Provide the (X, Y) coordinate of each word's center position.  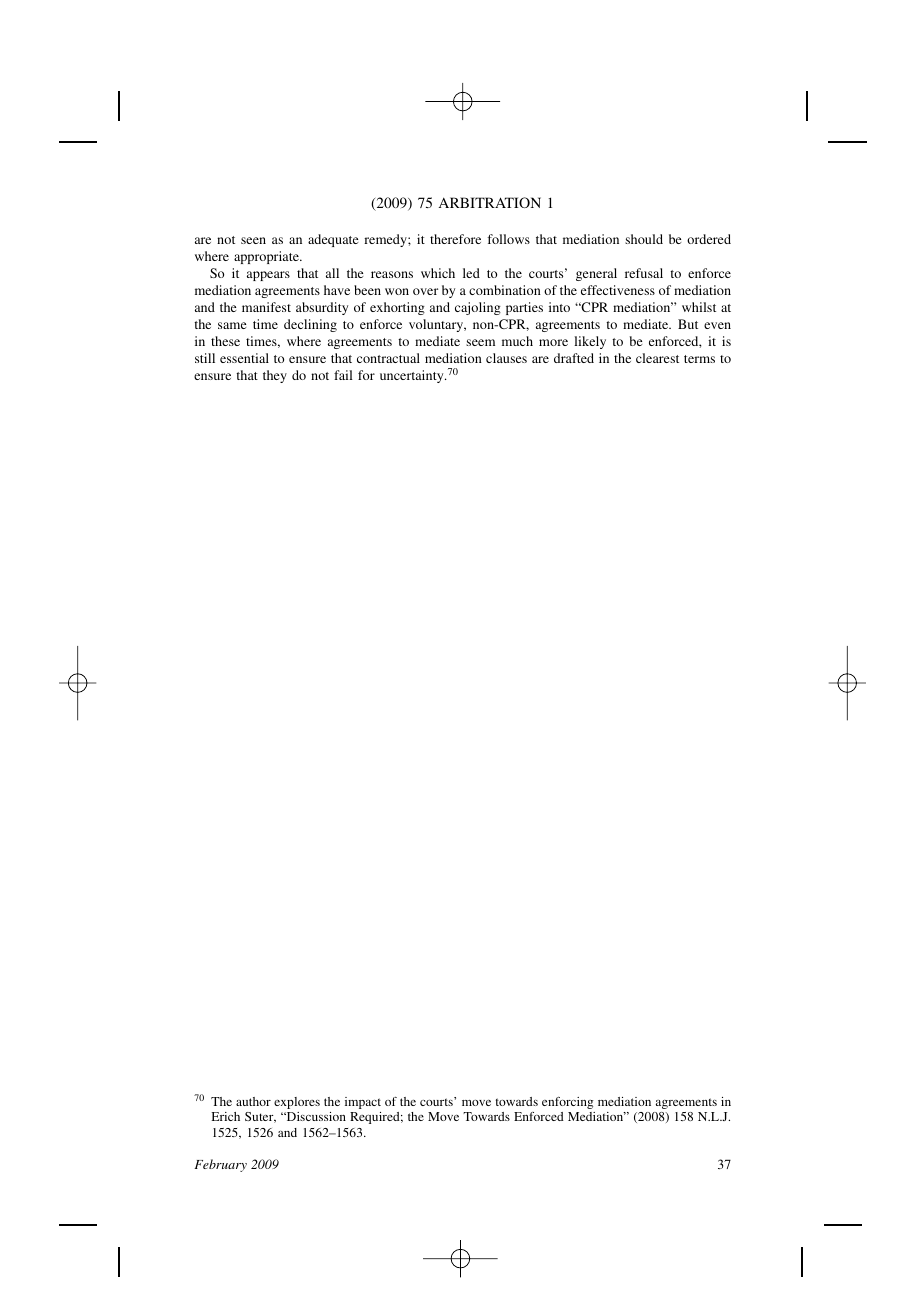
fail (343, 375)
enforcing (567, 1103)
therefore (455, 239)
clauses (506, 358)
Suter (260, 1117)
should (644, 239)
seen (253, 240)
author (253, 1101)
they (275, 376)
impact (363, 1103)
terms (699, 359)
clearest (657, 358)
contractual (388, 358)
